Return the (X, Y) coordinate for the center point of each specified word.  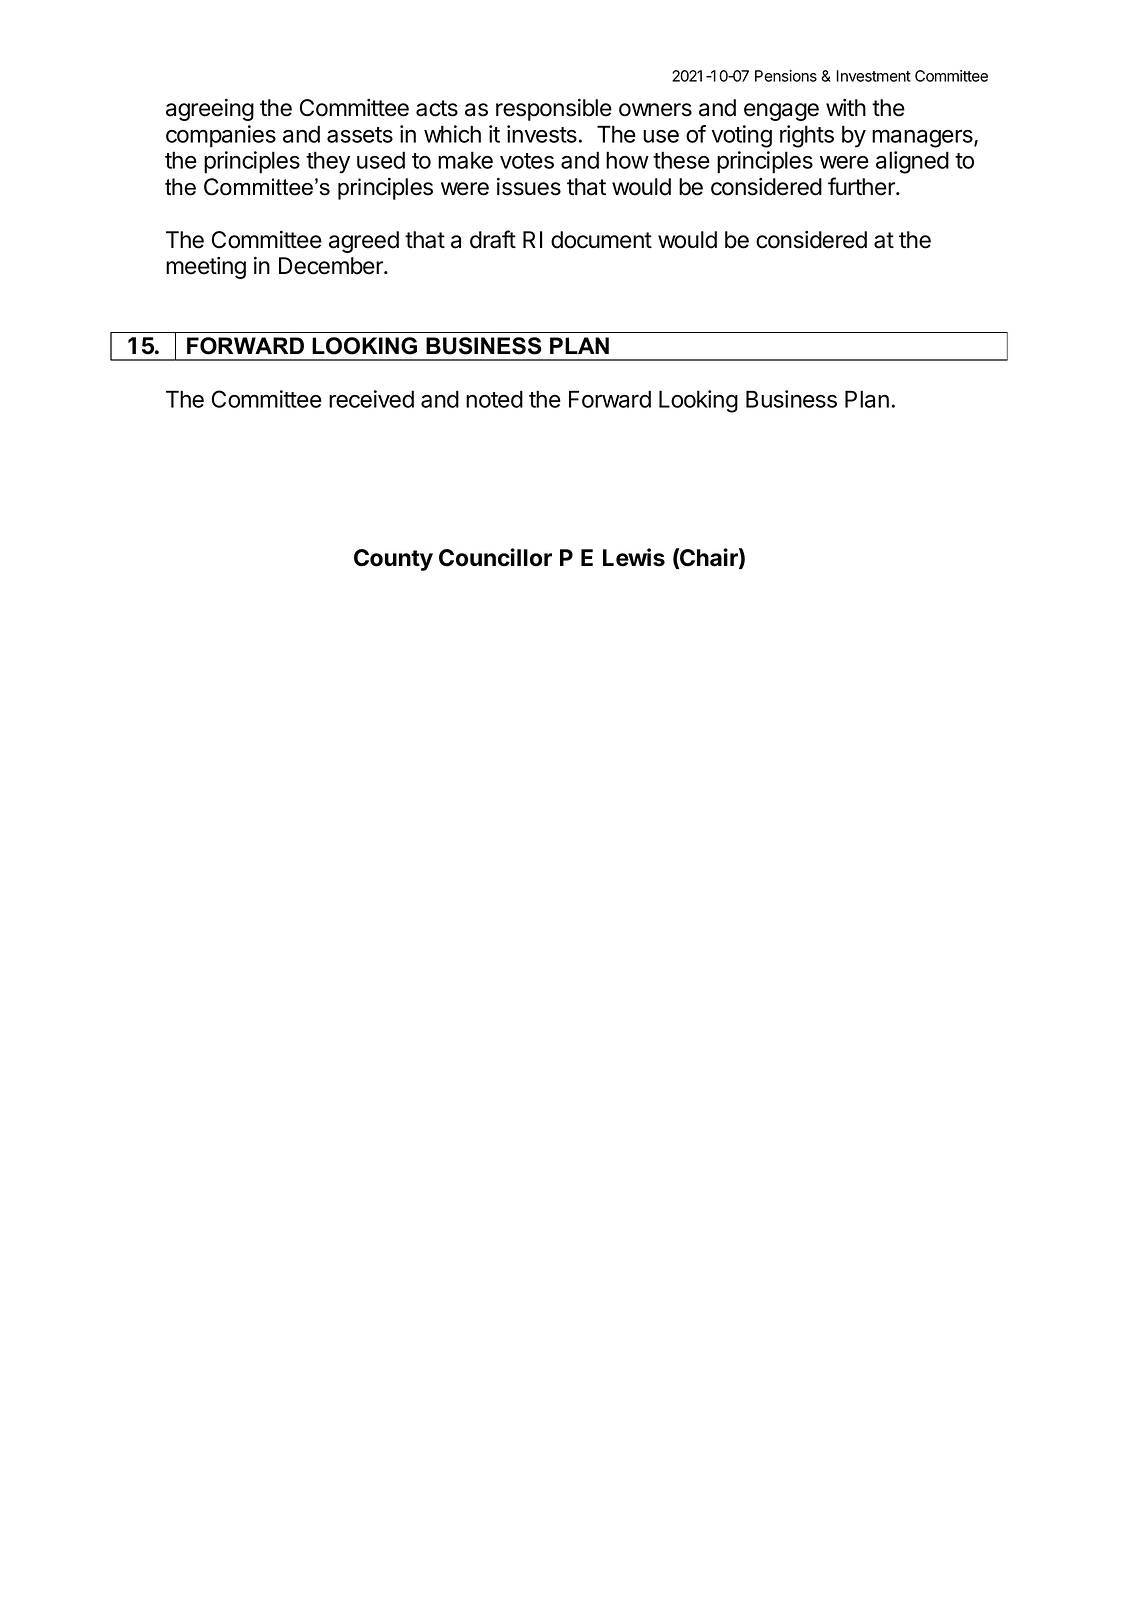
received (371, 399)
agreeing (210, 110)
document (601, 240)
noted (494, 399)
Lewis (634, 557)
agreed (364, 242)
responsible (554, 110)
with (846, 107)
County (393, 560)
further (862, 186)
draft (493, 239)
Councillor (495, 557)
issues (529, 187)
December (332, 266)
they (328, 162)
